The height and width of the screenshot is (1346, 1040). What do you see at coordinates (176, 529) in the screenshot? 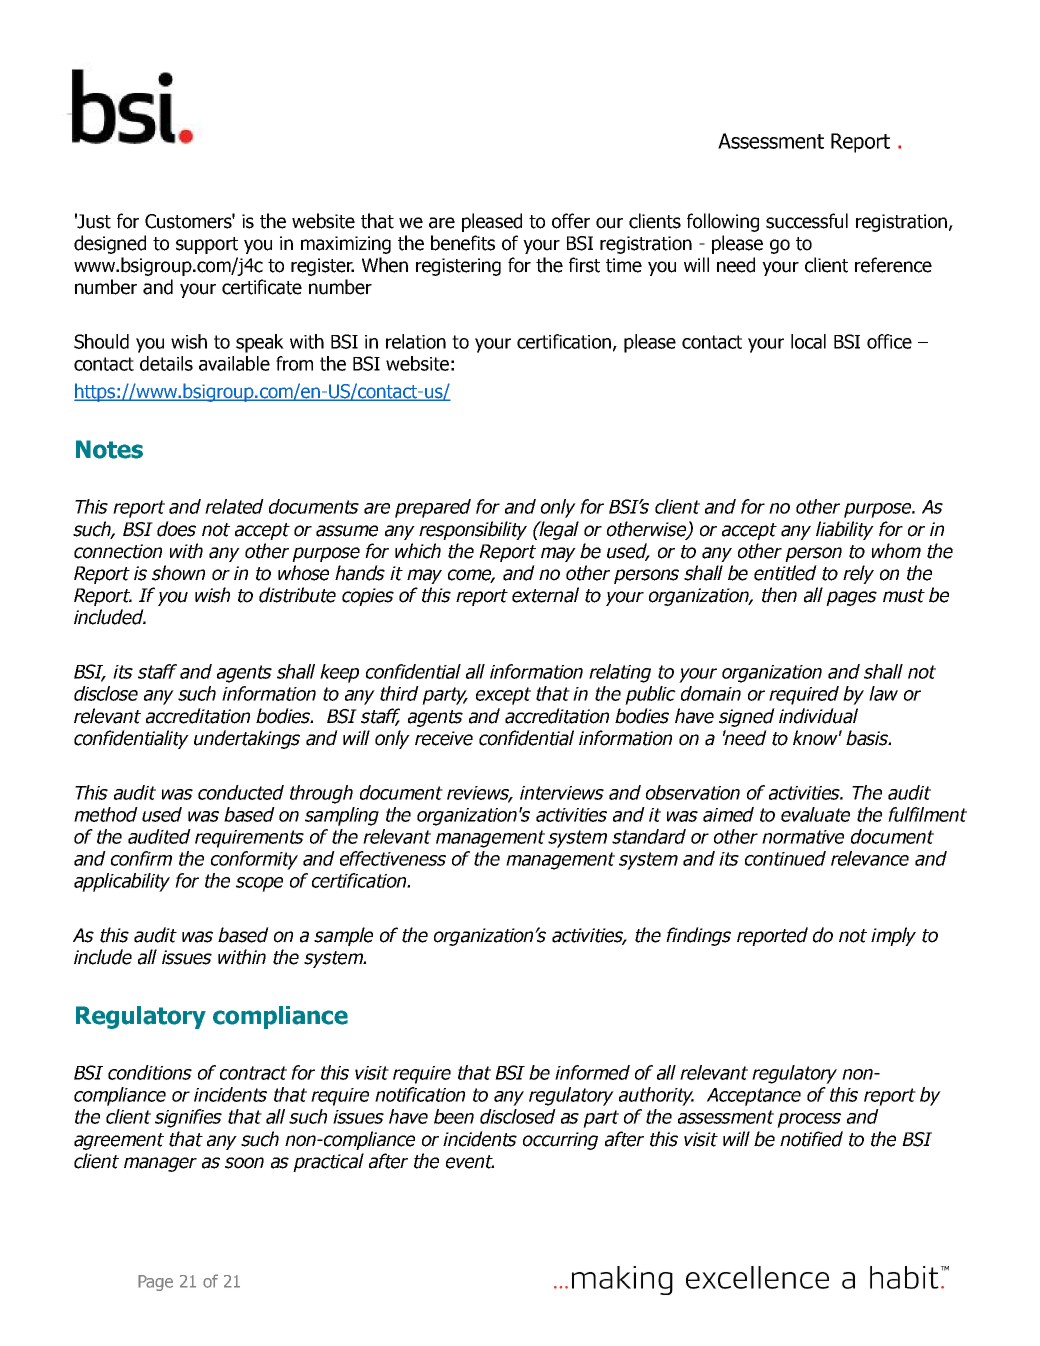
I see `does` at bounding box center [176, 529].
